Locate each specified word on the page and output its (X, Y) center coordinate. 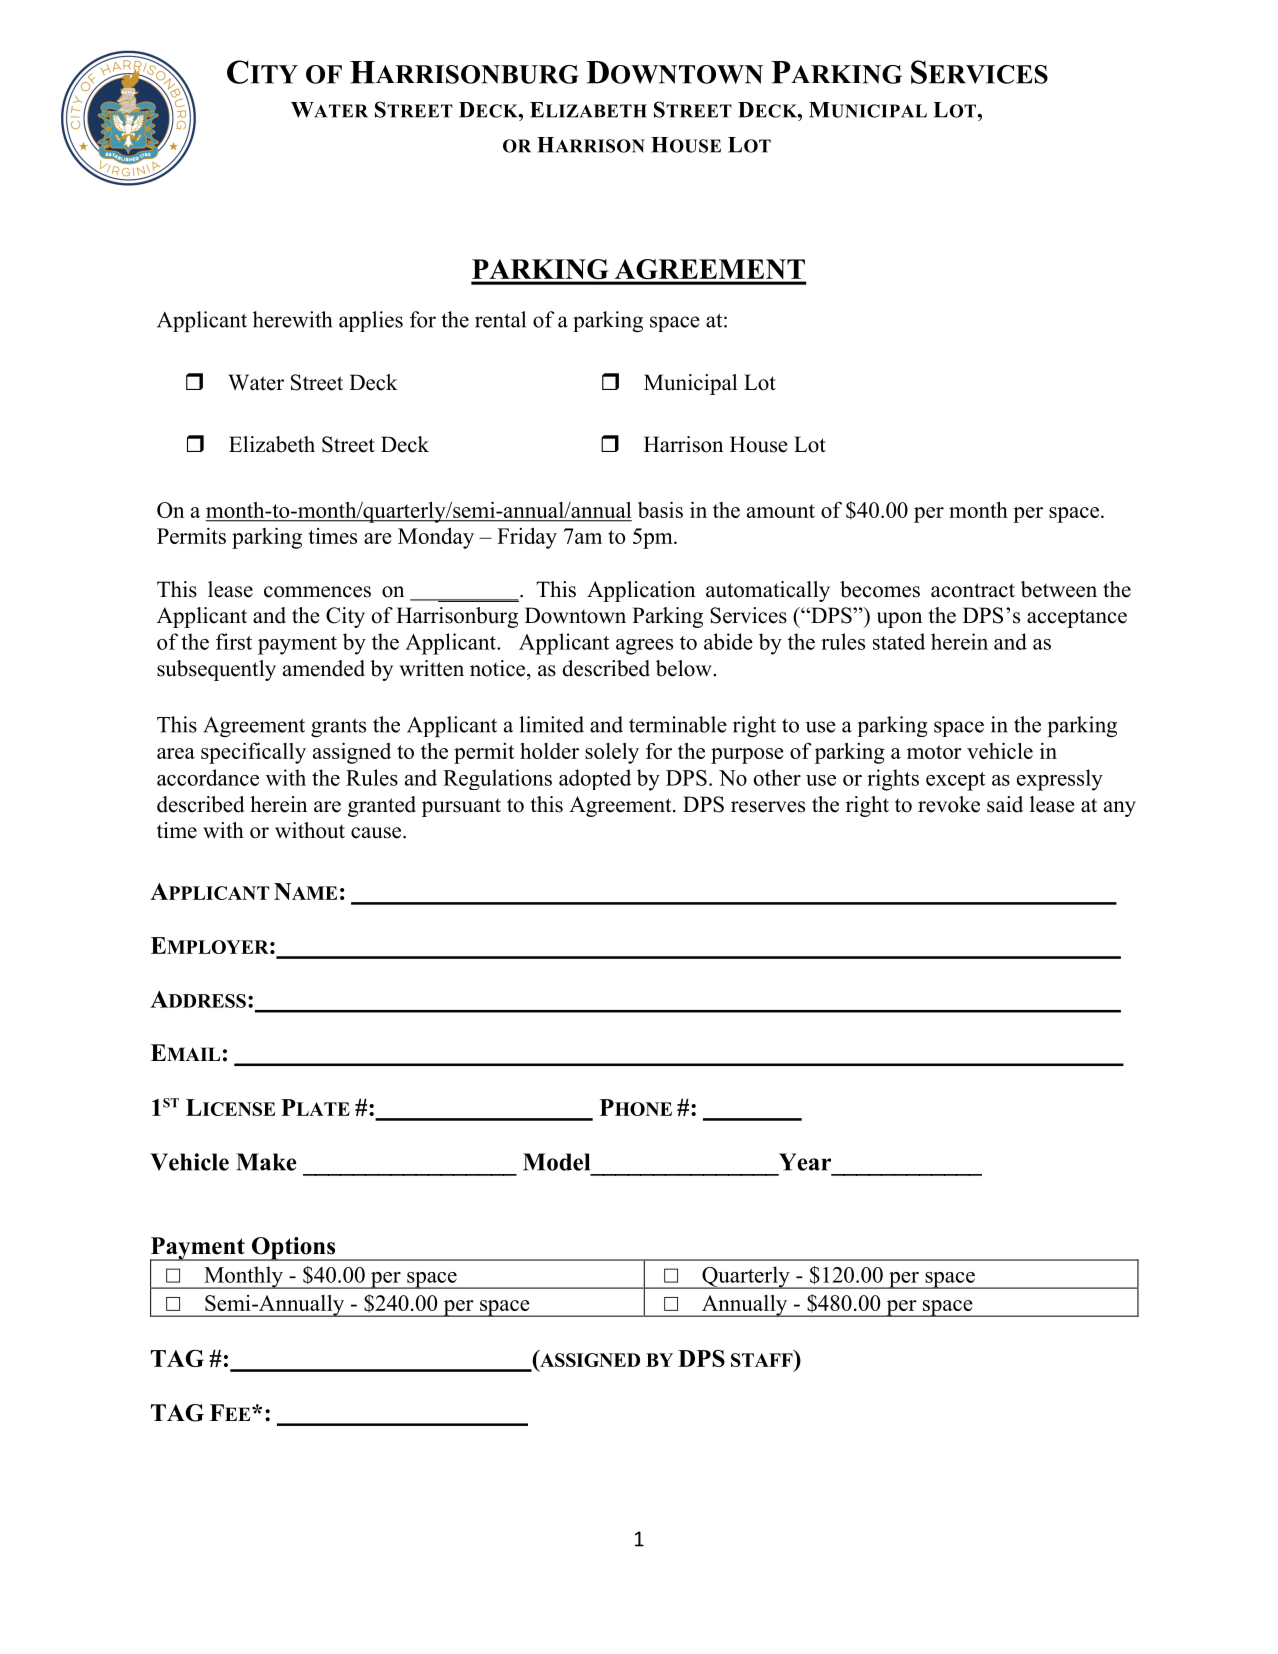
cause (377, 833)
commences (317, 592)
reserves (768, 807)
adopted (595, 779)
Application (641, 591)
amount (781, 511)
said (1005, 804)
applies (371, 321)
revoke (949, 804)
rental (500, 319)
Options (294, 1249)
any (1120, 809)
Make (266, 1162)
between (1059, 589)
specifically (253, 753)
